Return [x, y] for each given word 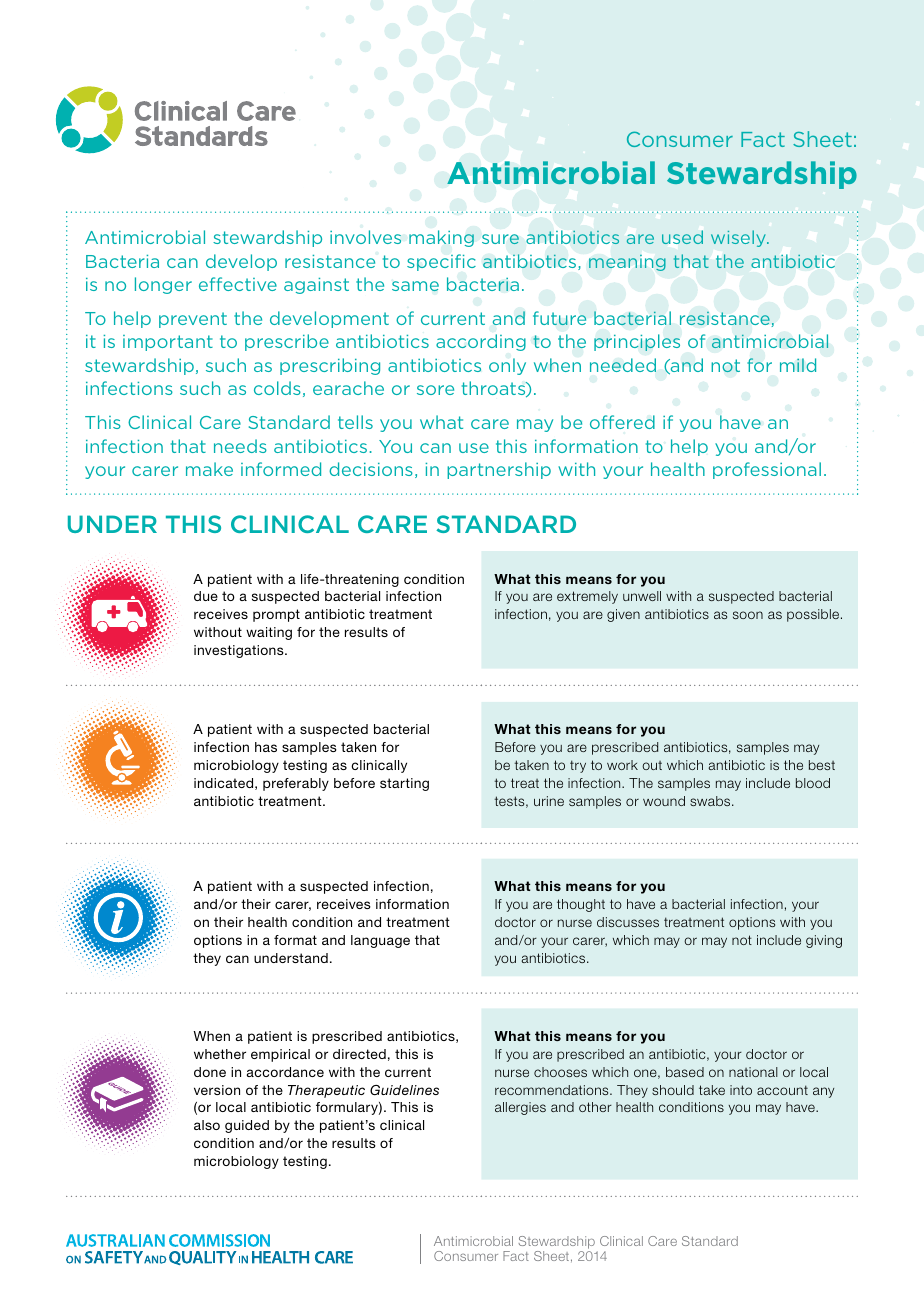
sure [500, 239]
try [578, 766]
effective [238, 284]
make [209, 469]
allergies [520, 1108]
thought [581, 905]
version [217, 1090]
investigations [240, 651]
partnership [499, 470]
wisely [739, 238]
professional [767, 470]
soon [748, 615]
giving [824, 941]
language [380, 941]
